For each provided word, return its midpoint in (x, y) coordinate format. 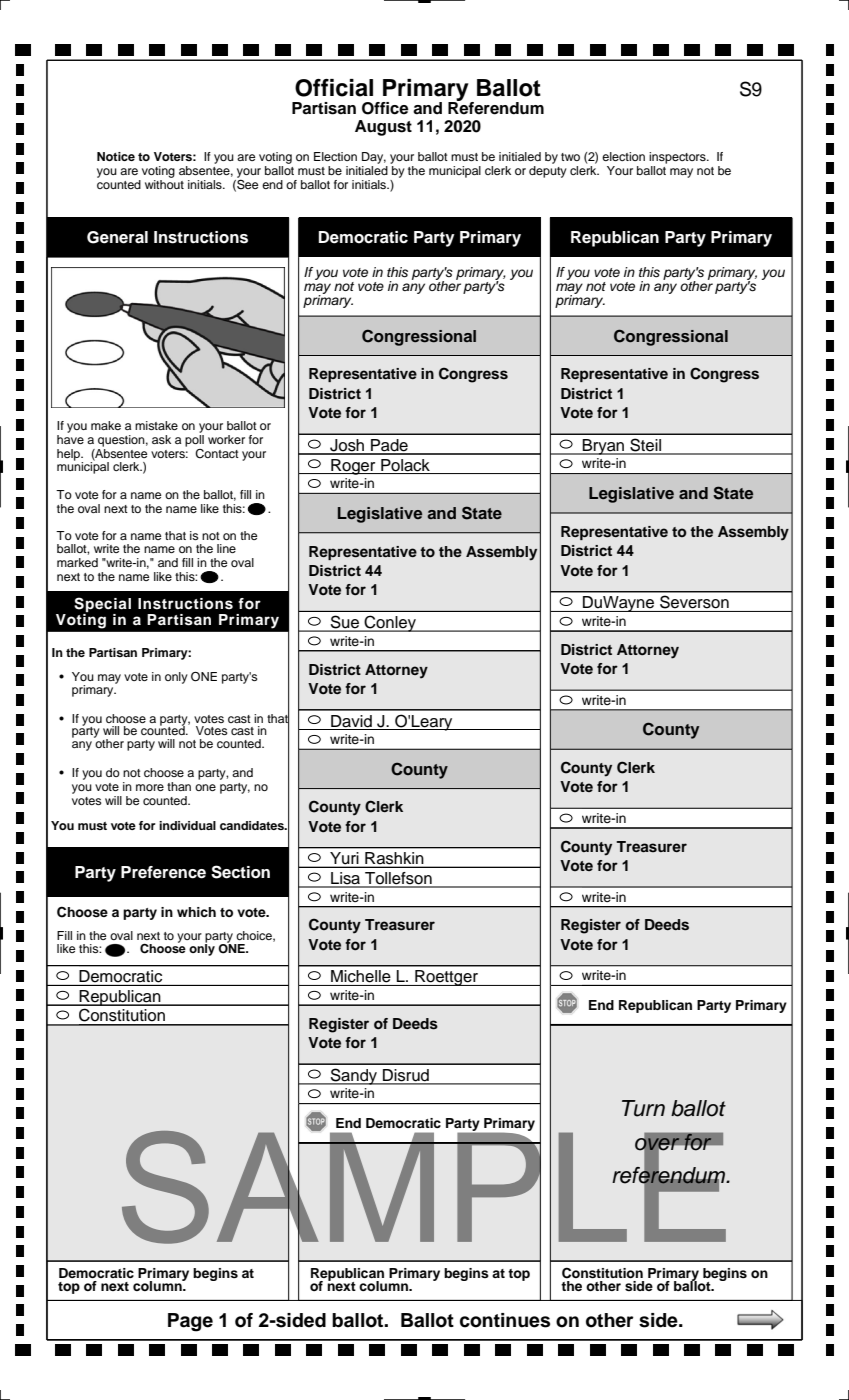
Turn (643, 1108)
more (150, 787)
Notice (116, 156)
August (383, 128)
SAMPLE (425, 1187)
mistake (156, 425)
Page (190, 1322)
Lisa (346, 879)
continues (505, 1320)
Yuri (344, 858)
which (196, 912)
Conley (390, 623)
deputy (548, 170)
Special (102, 606)
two (570, 157)
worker (226, 439)
